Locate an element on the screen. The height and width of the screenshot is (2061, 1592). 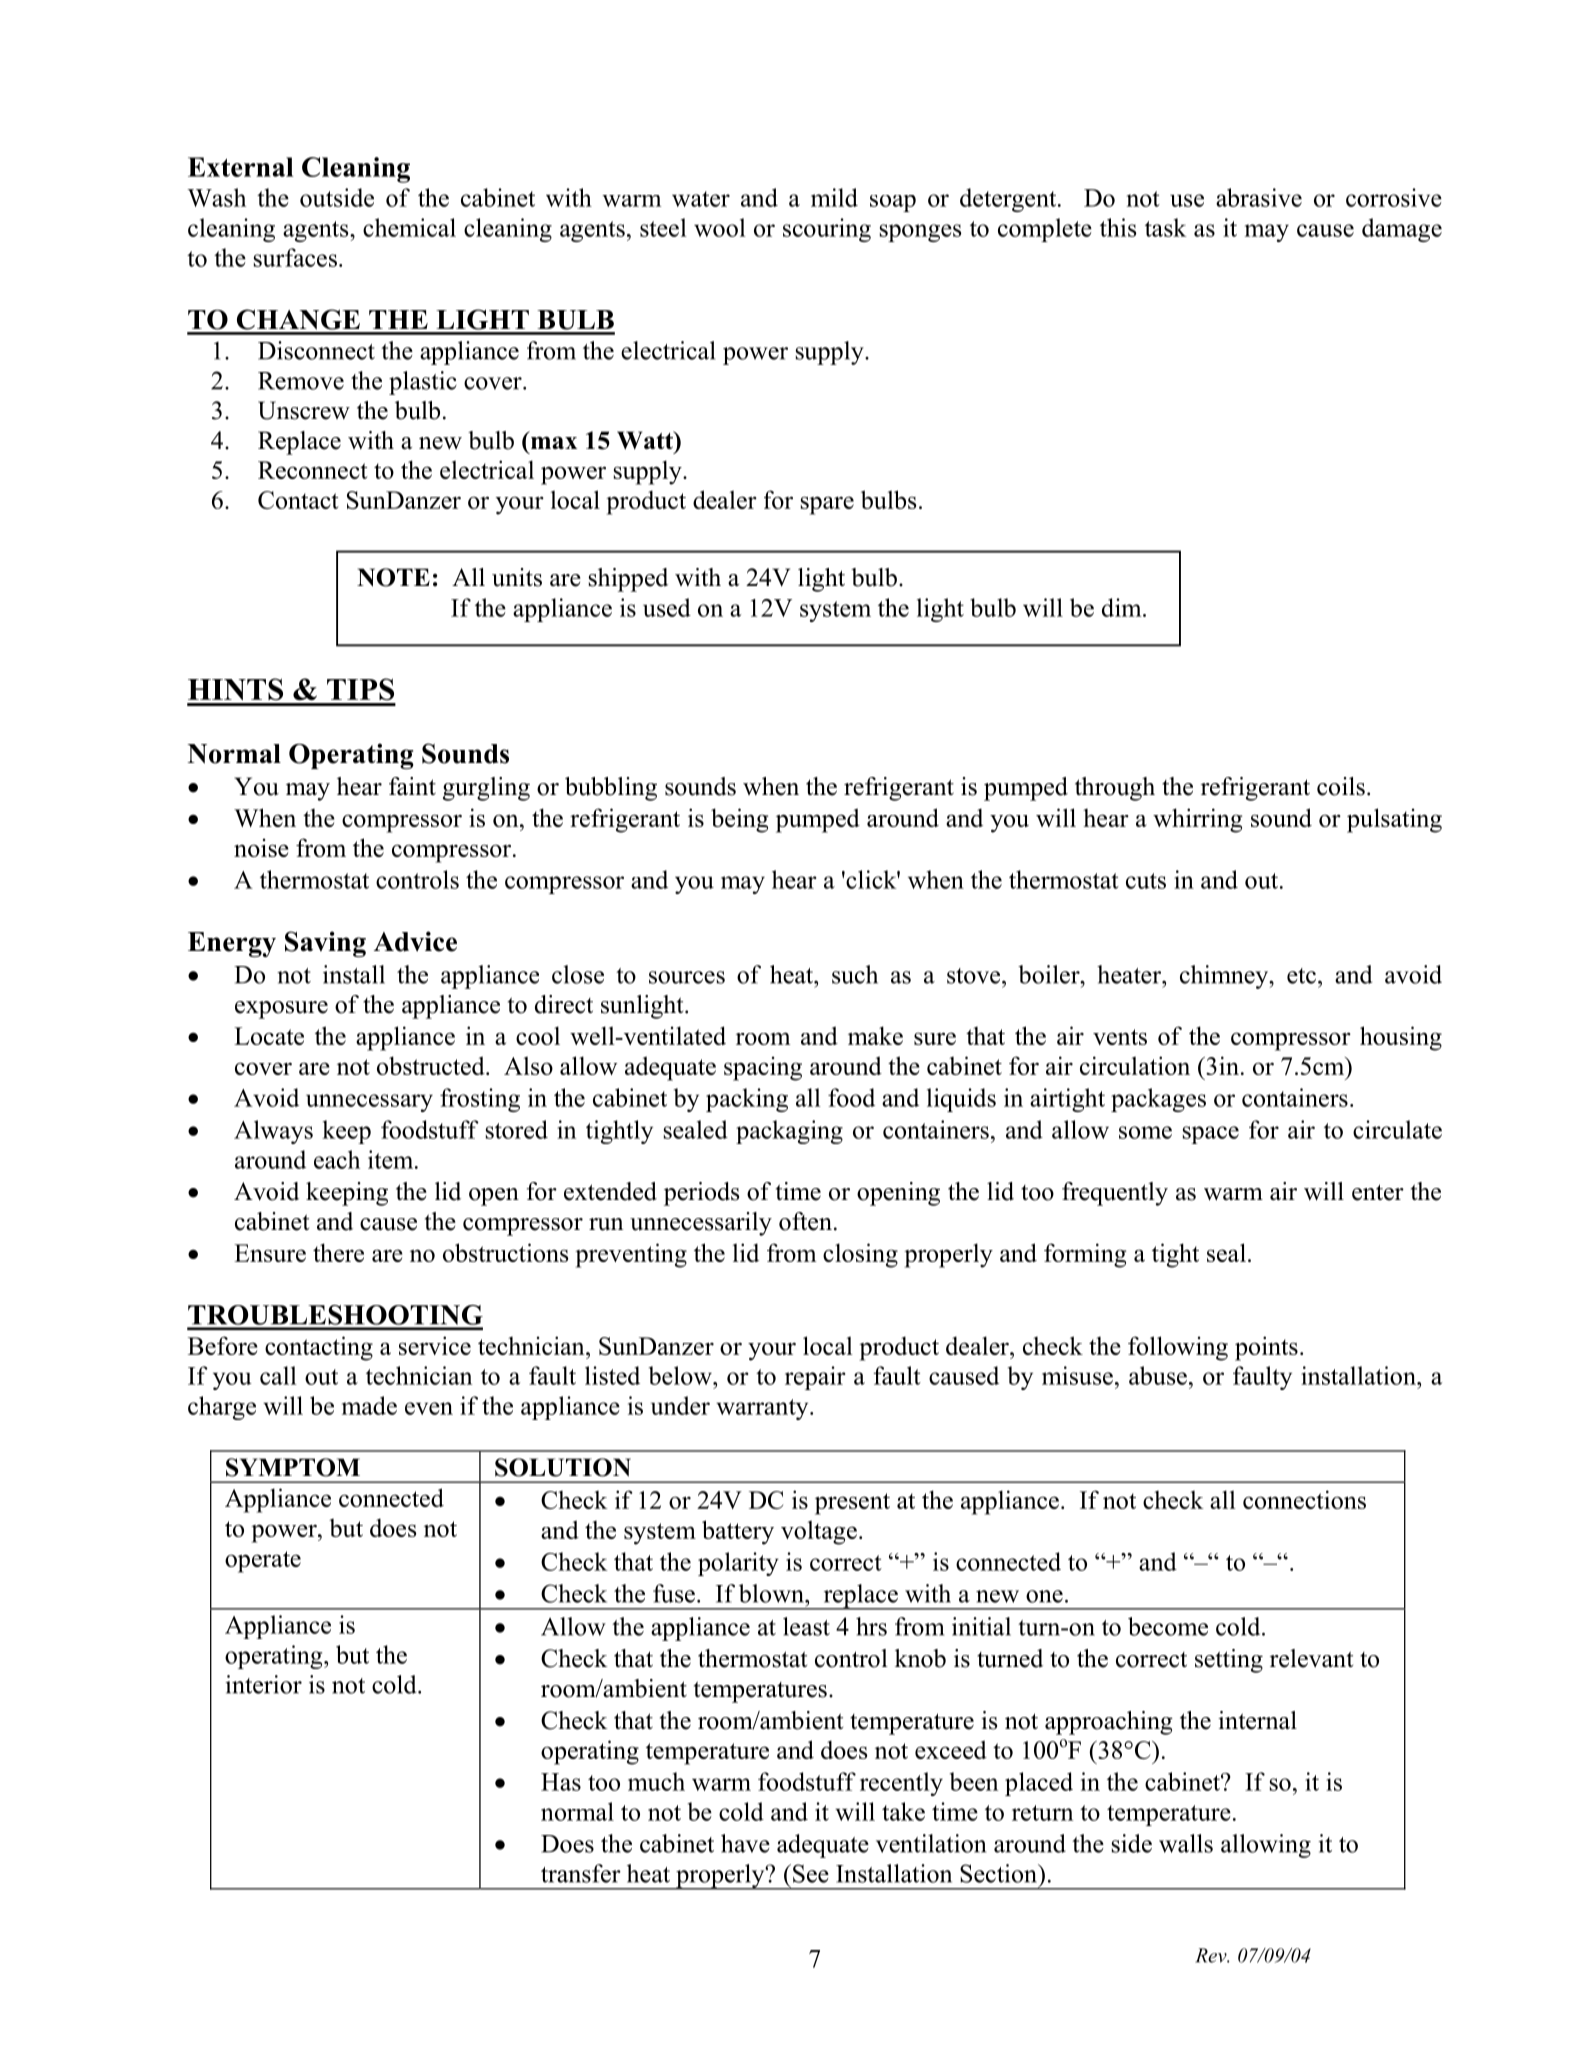
scouring is located at coordinates (827, 230).
